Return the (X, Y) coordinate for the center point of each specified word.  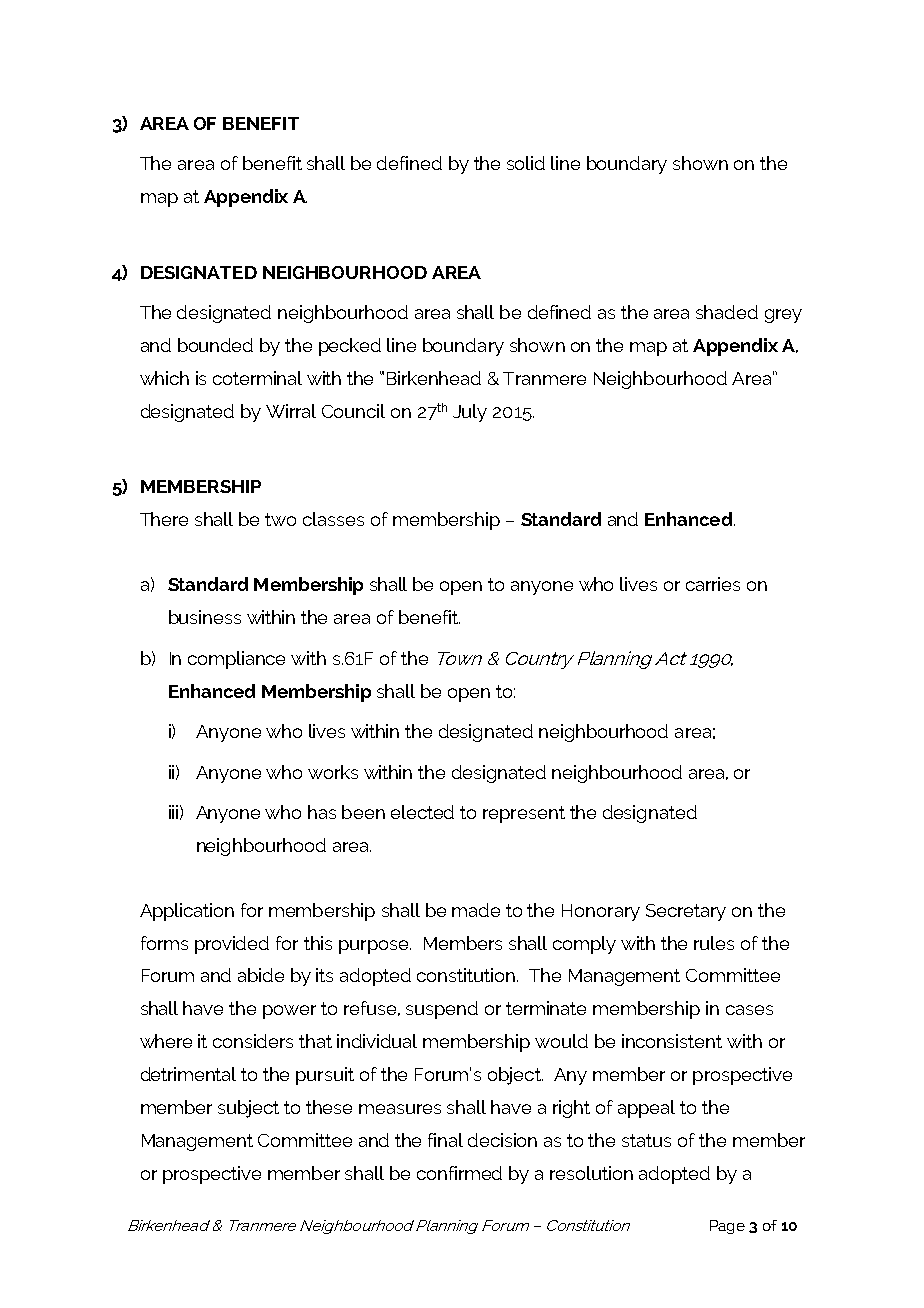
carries (713, 584)
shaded (727, 312)
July (470, 413)
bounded (215, 345)
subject (248, 1109)
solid (526, 163)
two (280, 519)
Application (187, 912)
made (476, 910)
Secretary (686, 912)
